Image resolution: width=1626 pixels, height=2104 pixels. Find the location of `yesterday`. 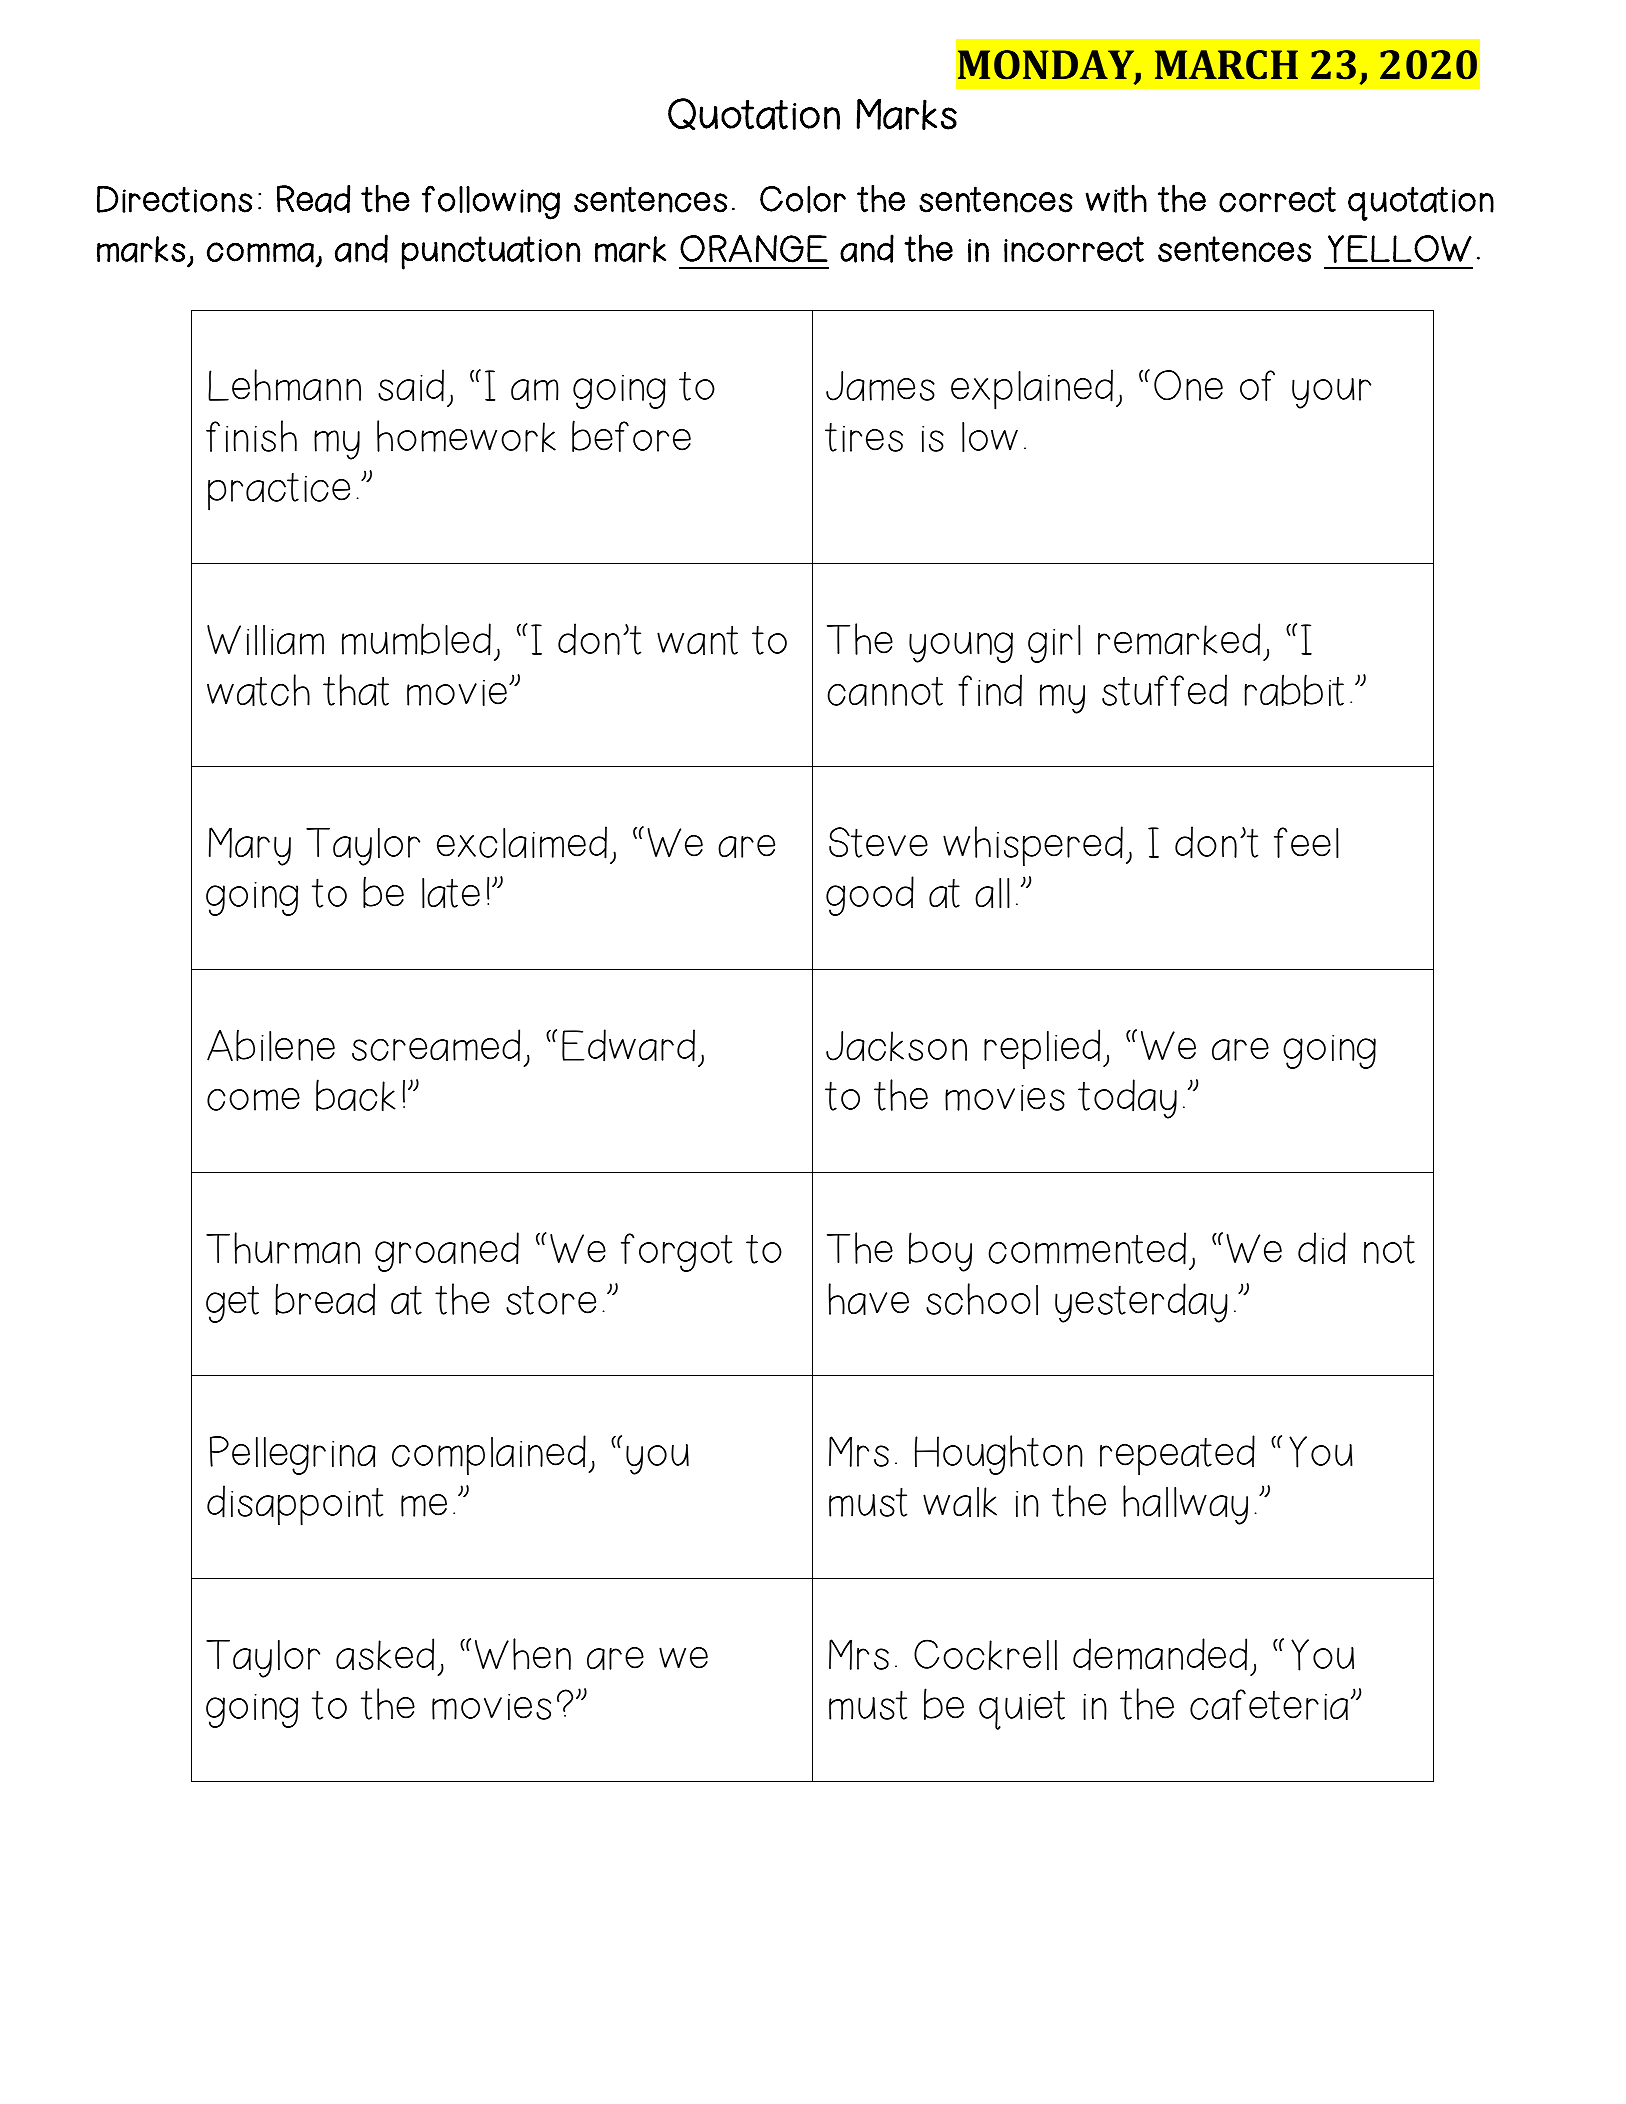

yesterday is located at coordinates (1141, 1303).
